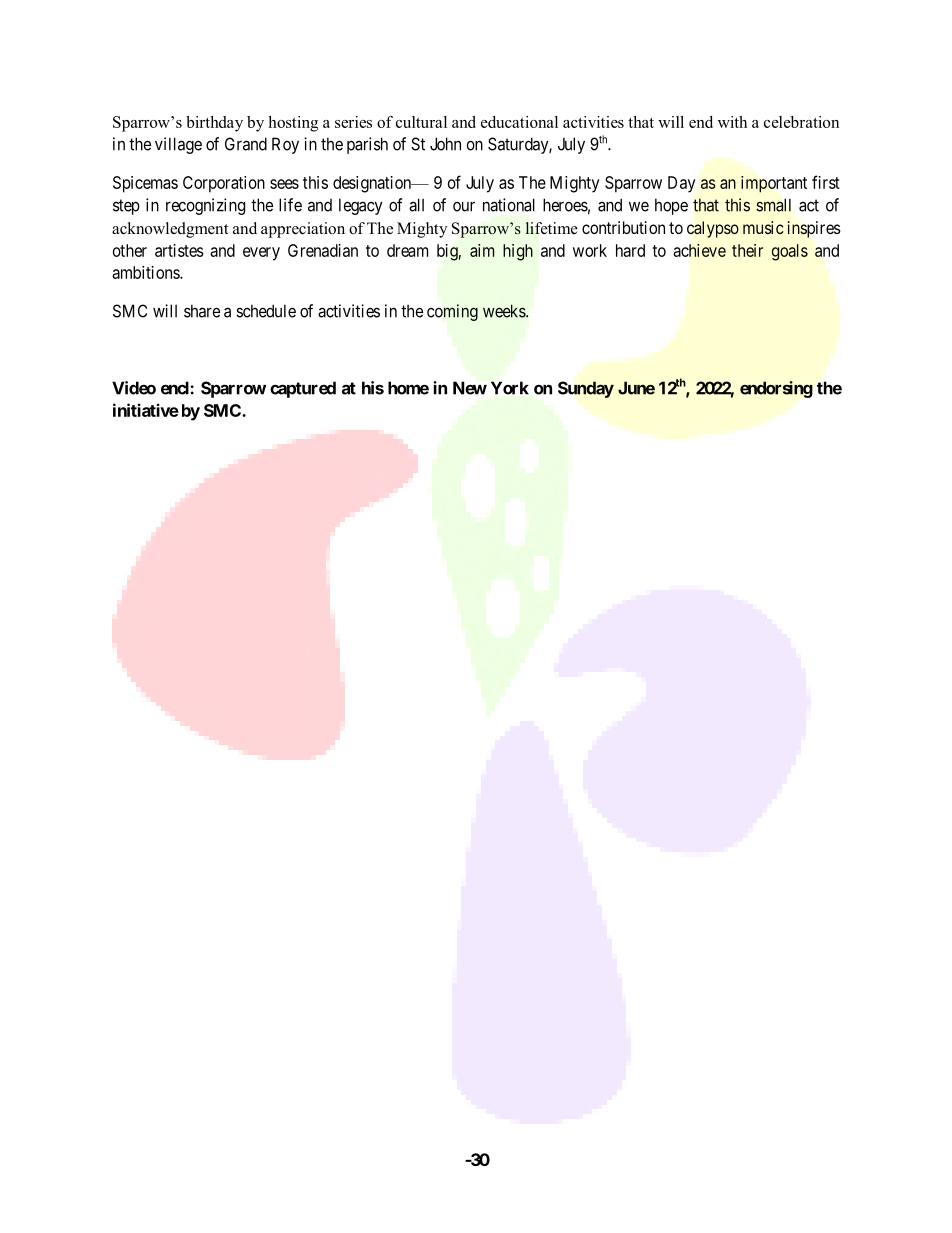  I want to click on New, so click(470, 388).
